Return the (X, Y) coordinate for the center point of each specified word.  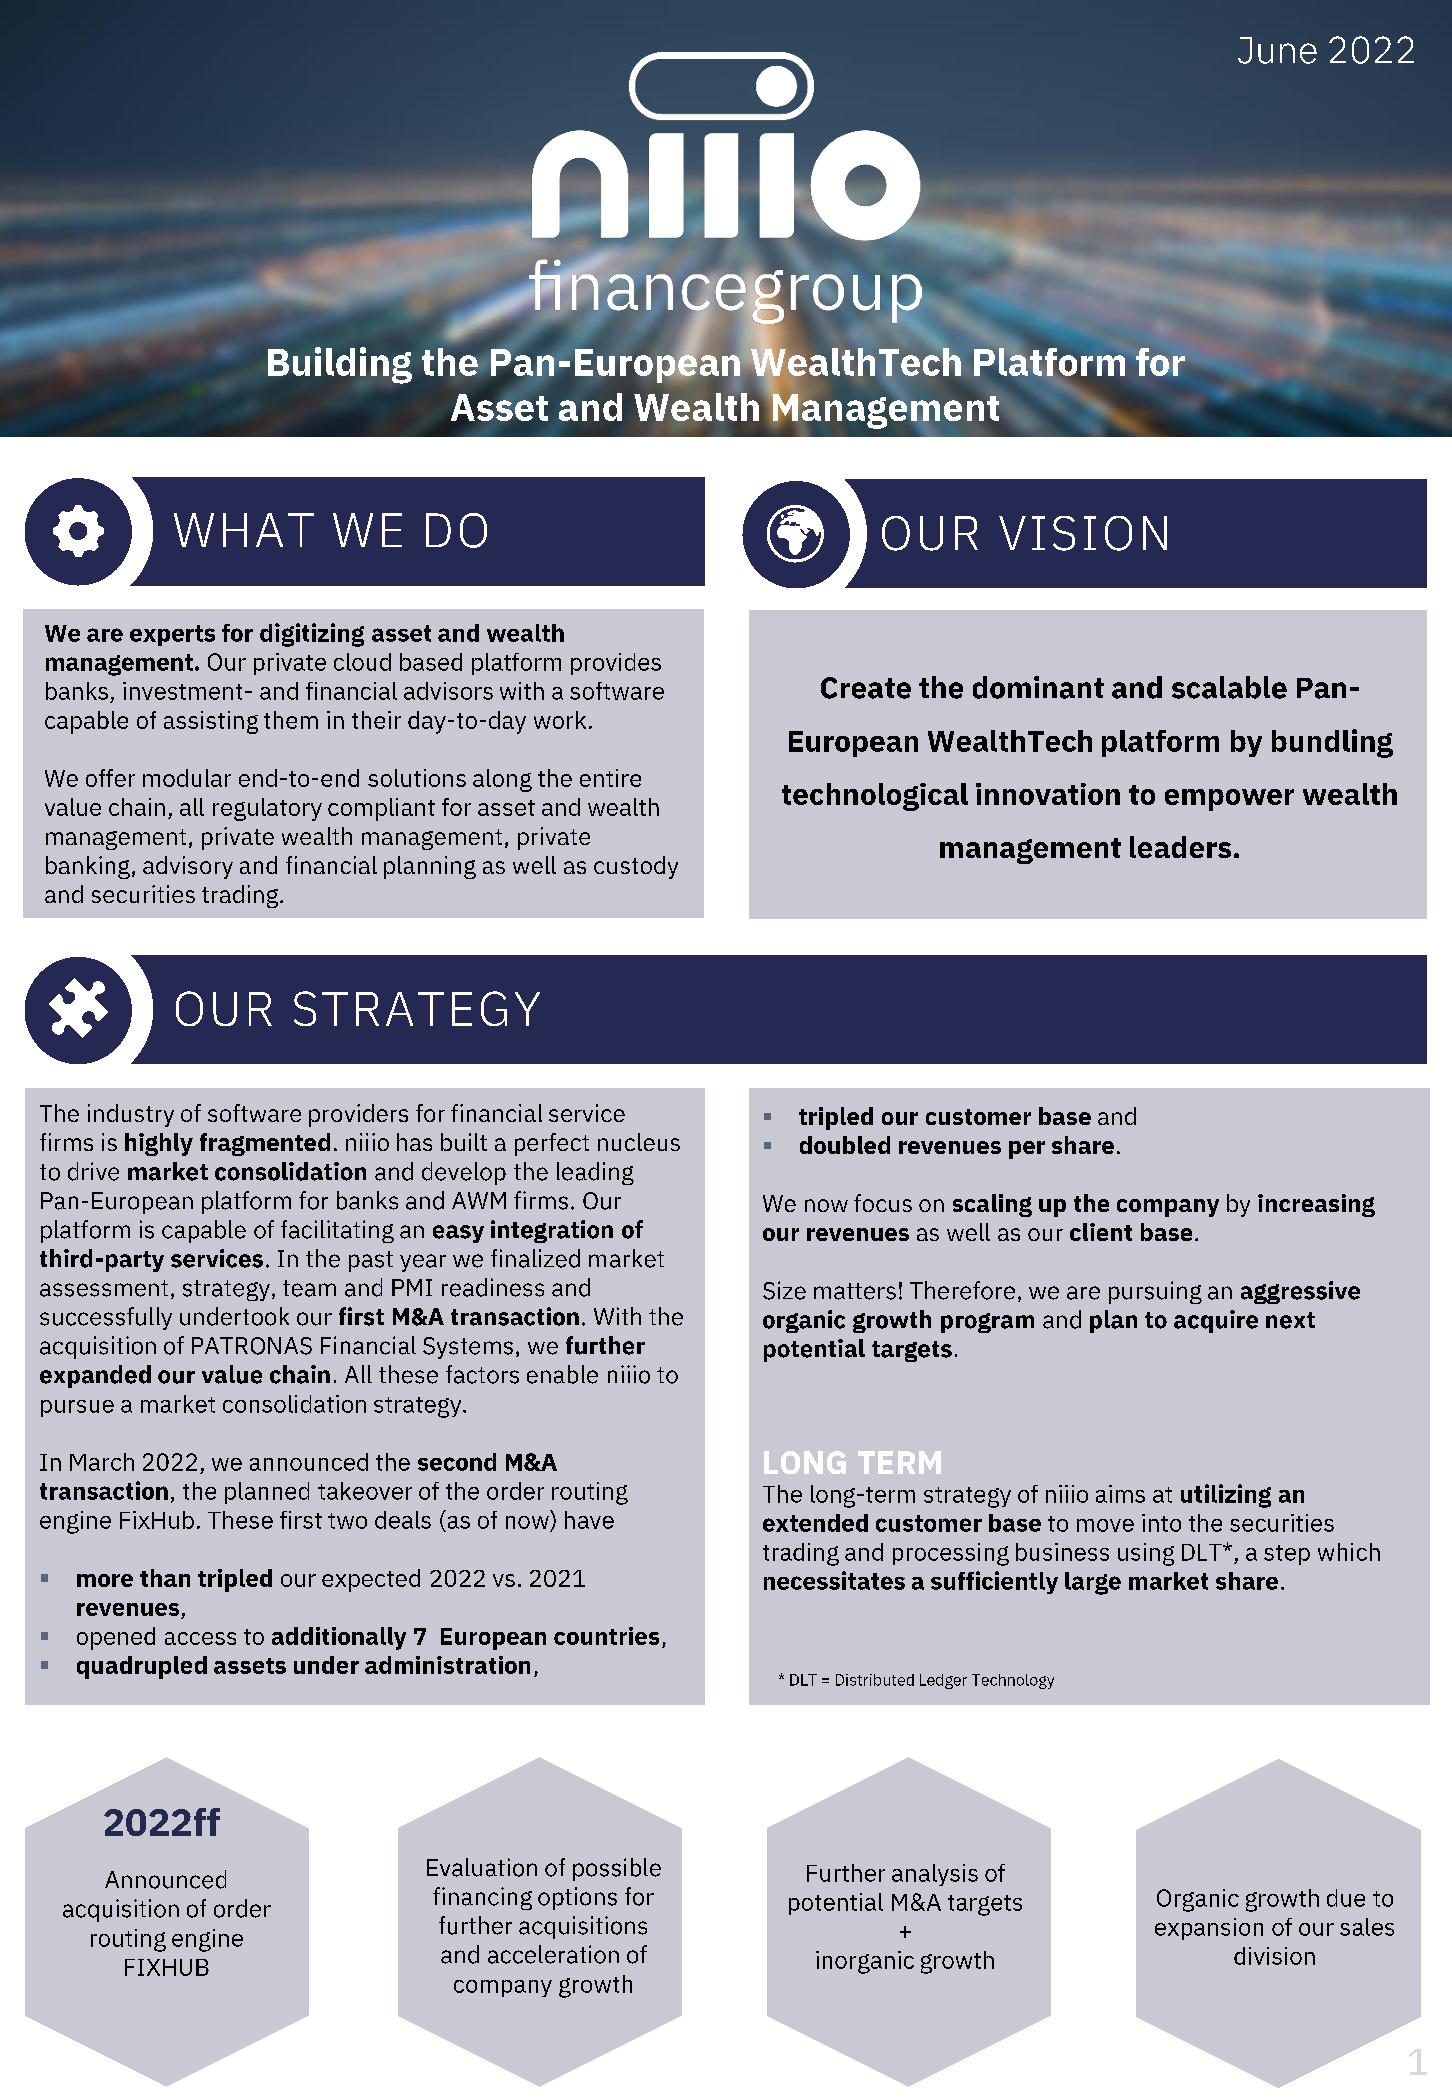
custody (636, 867)
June (1277, 50)
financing (482, 1898)
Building (340, 365)
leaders (1180, 847)
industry (131, 1115)
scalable (1229, 687)
